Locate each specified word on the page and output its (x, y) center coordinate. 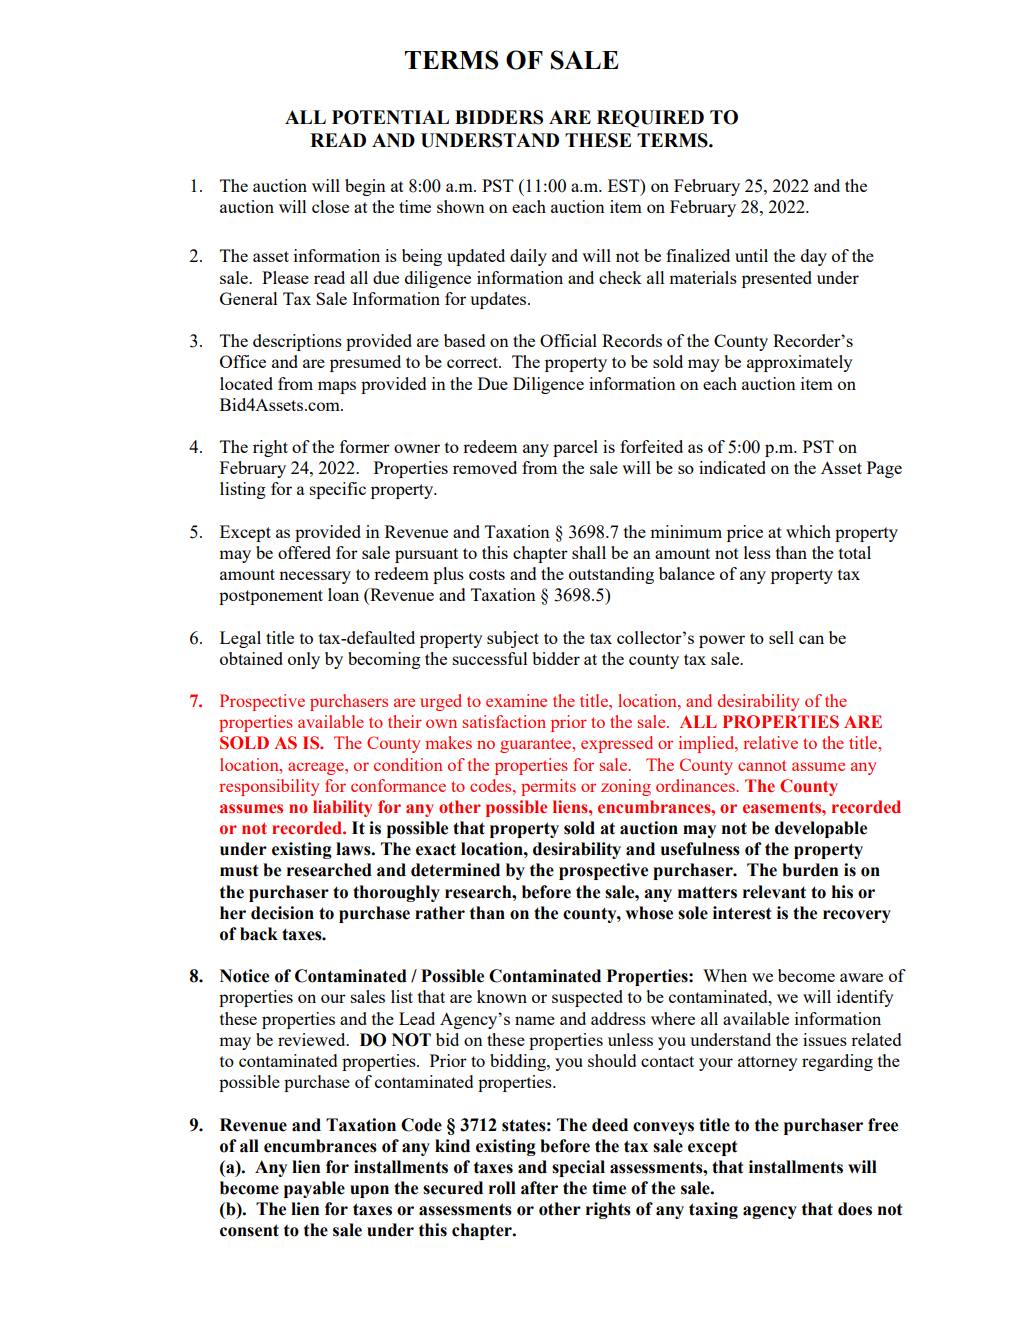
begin (365, 187)
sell (781, 637)
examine (516, 700)
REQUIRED (650, 118)
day (814, 257)
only (304, 660)
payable (314, 1189)
